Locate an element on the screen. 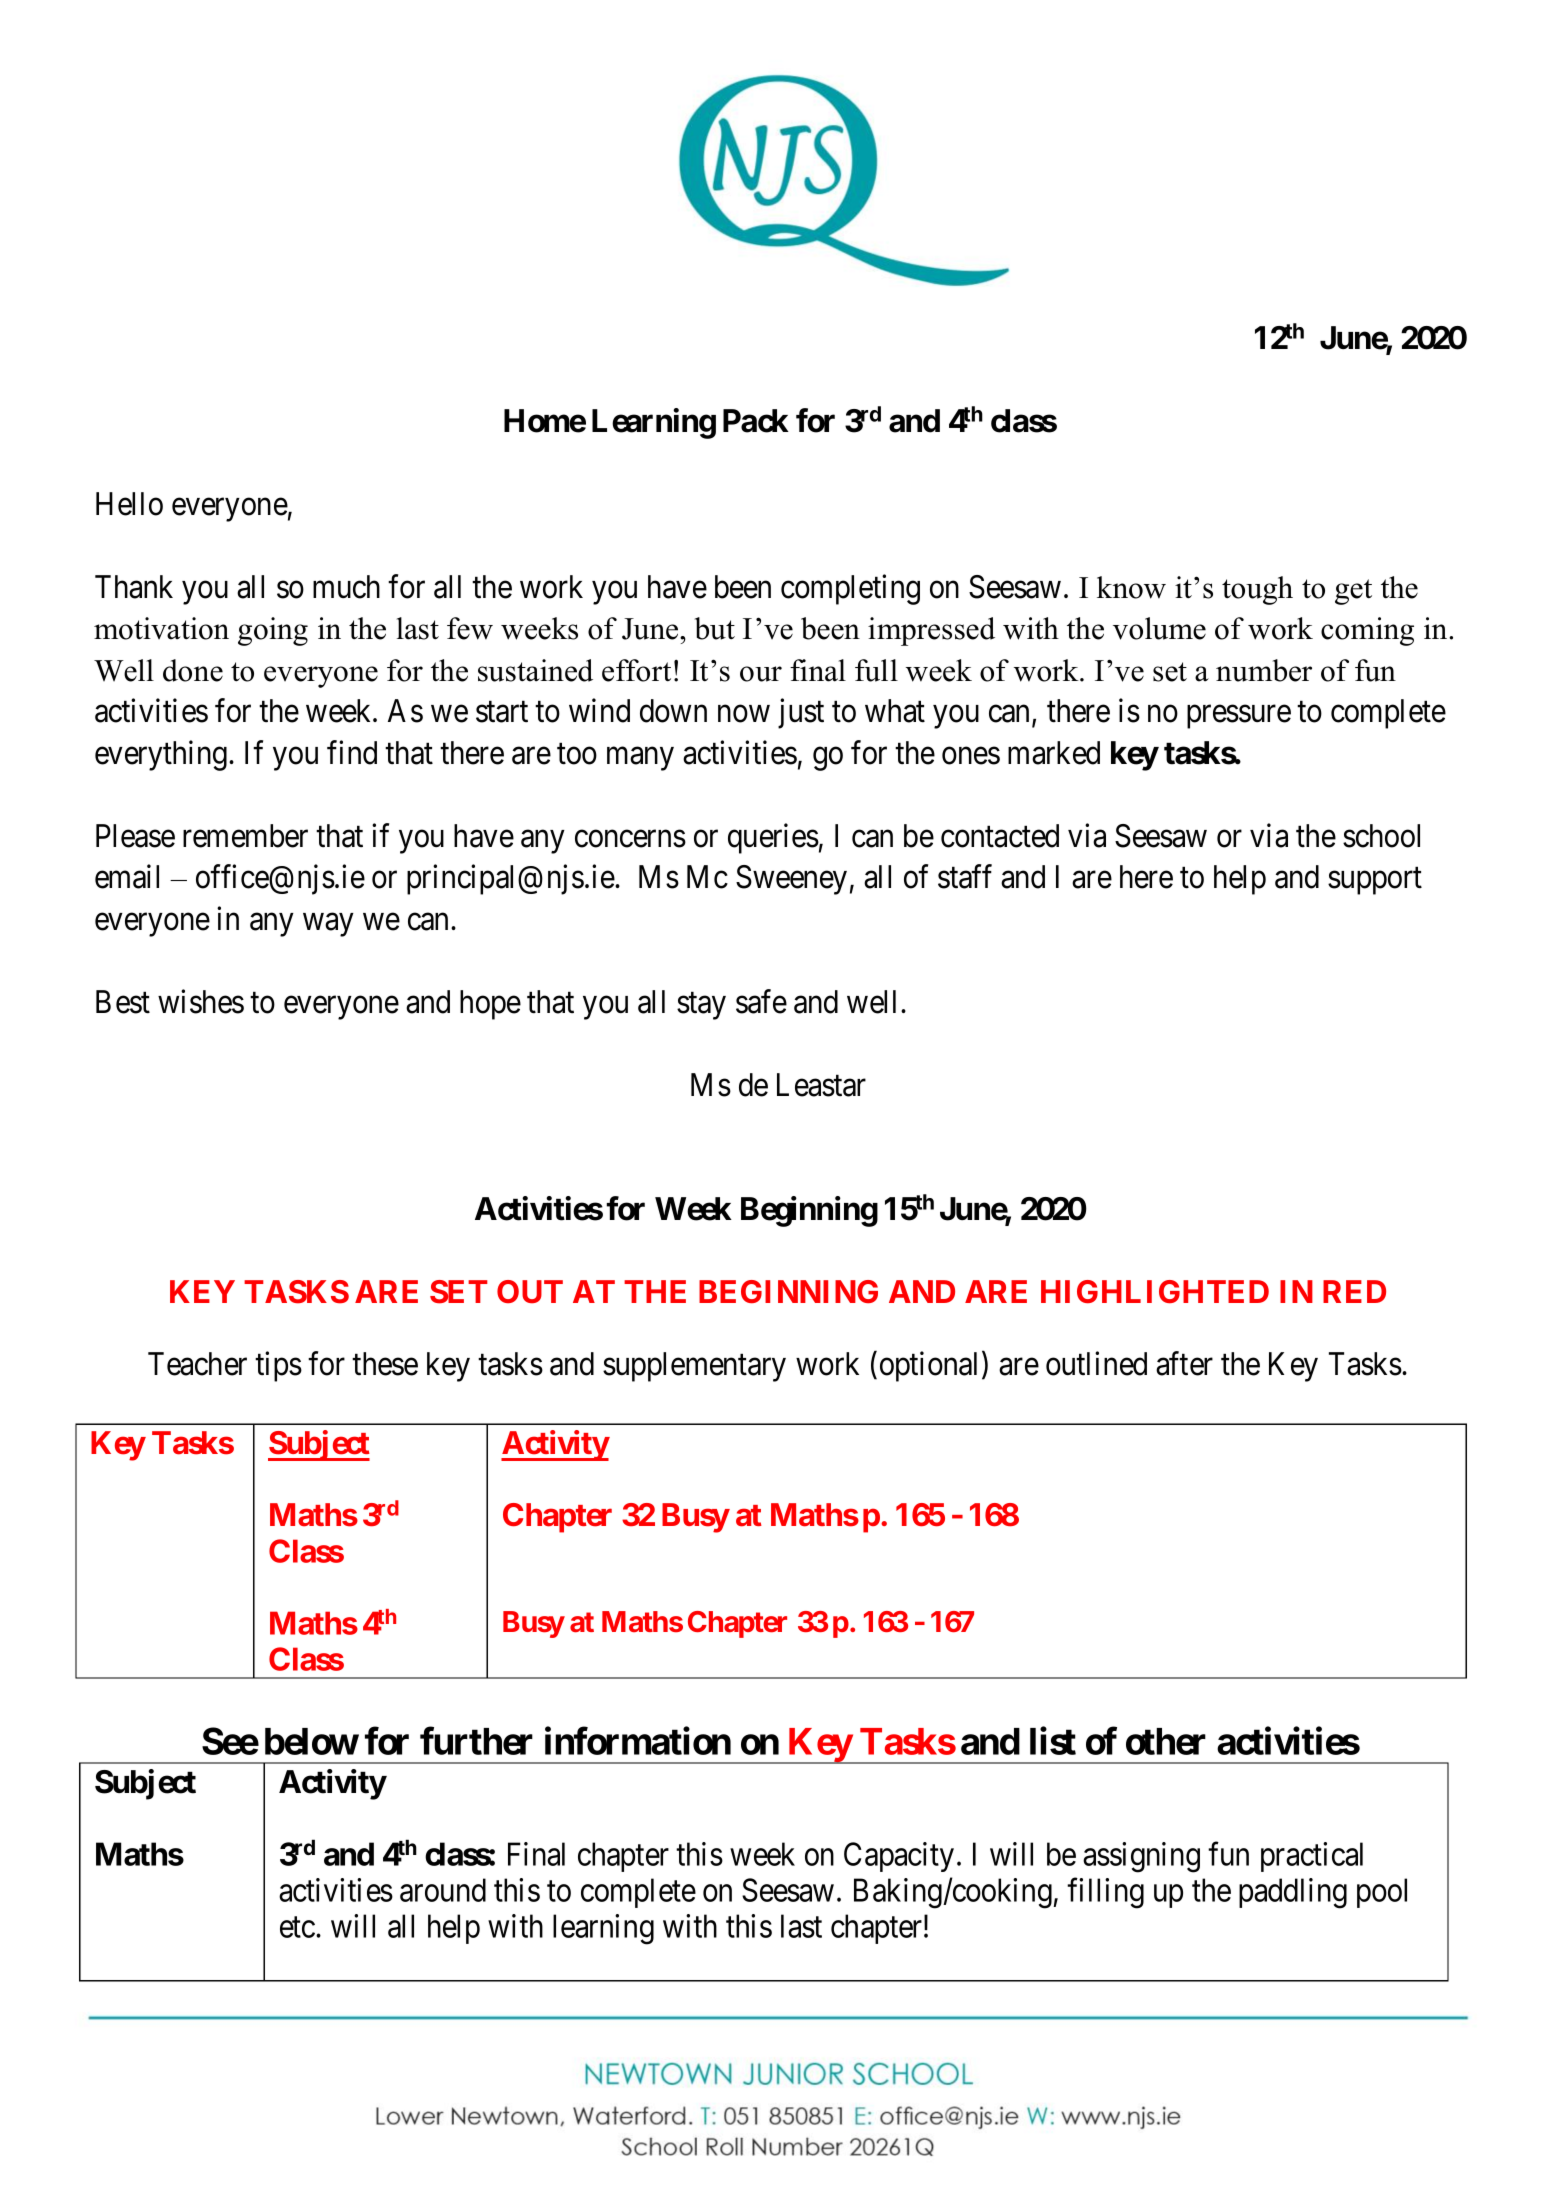  Sweeney is located at coordinates (791, 880).
